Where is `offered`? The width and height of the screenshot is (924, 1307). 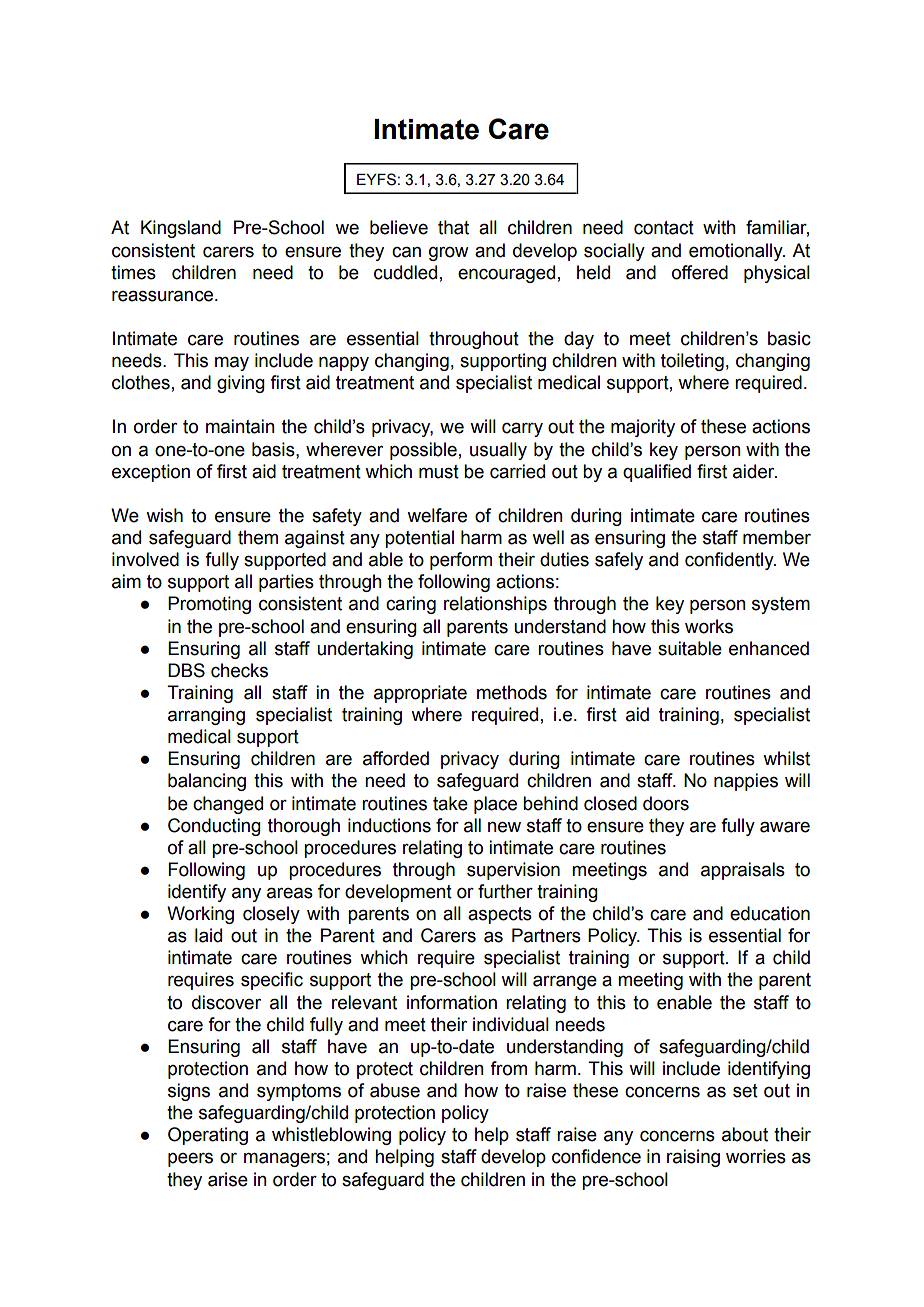 offered is located at coordinates (700, 272).
